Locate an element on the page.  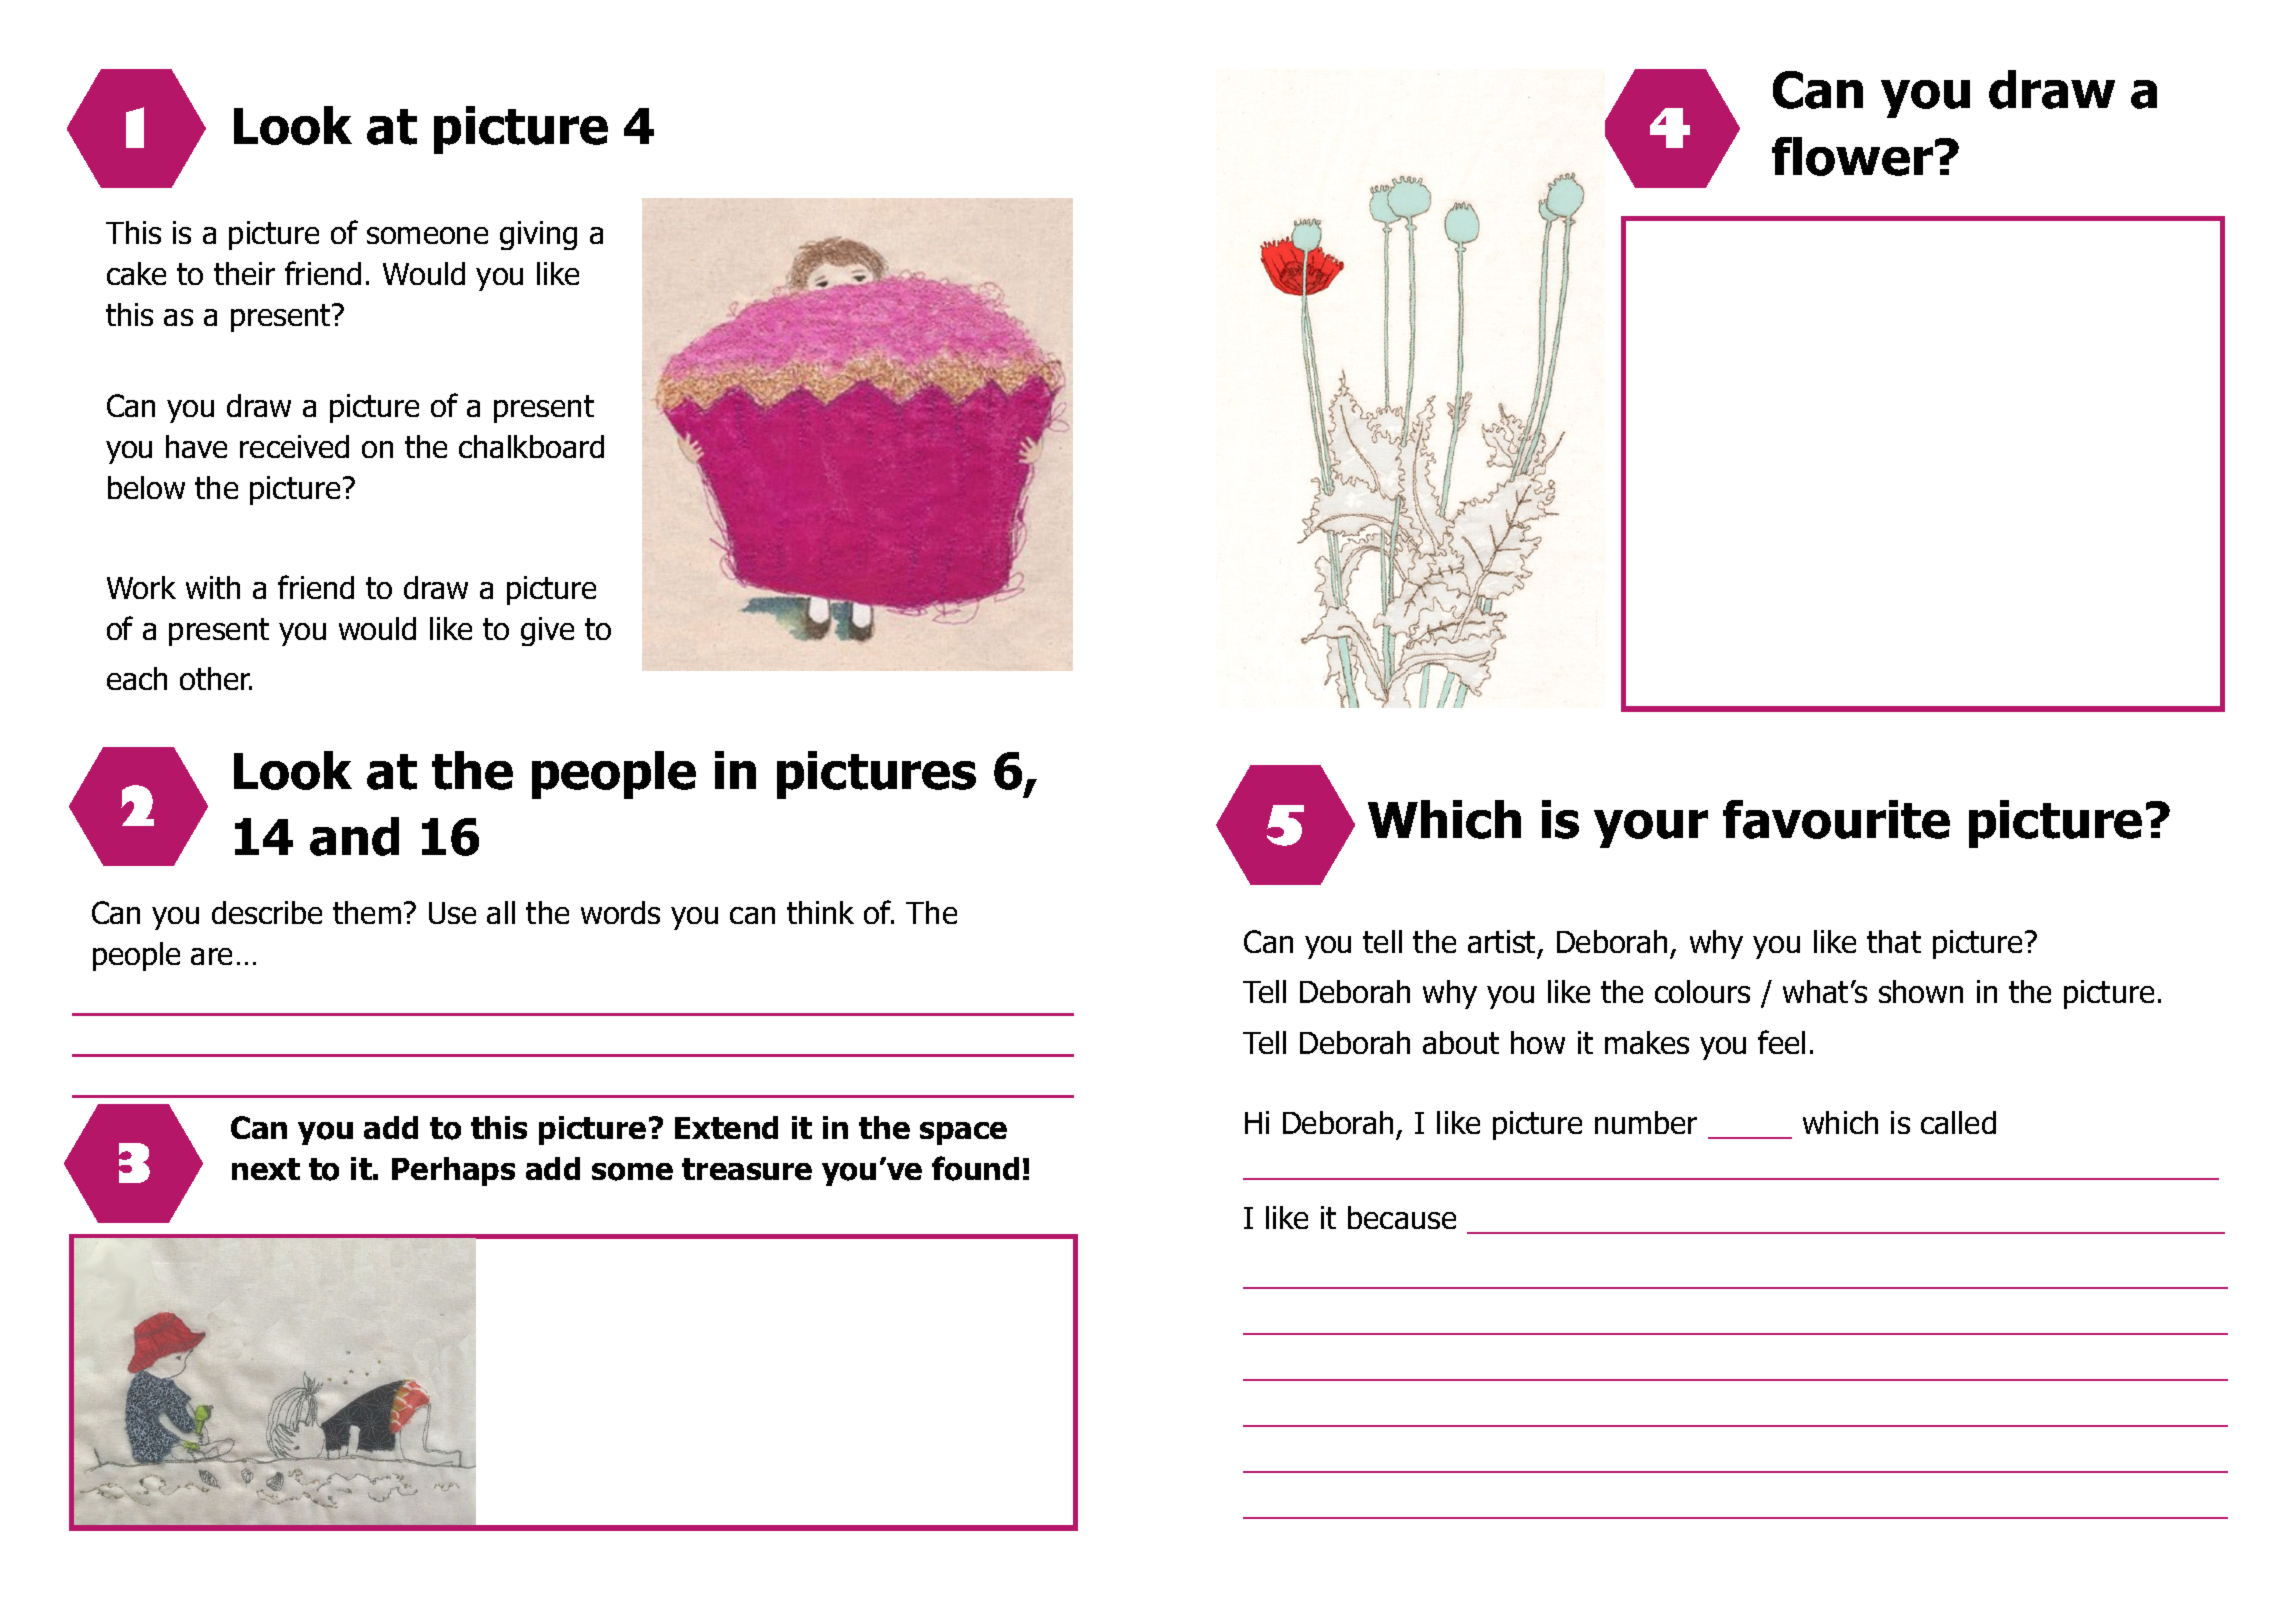
found is located at coordinates (975, 1168).
